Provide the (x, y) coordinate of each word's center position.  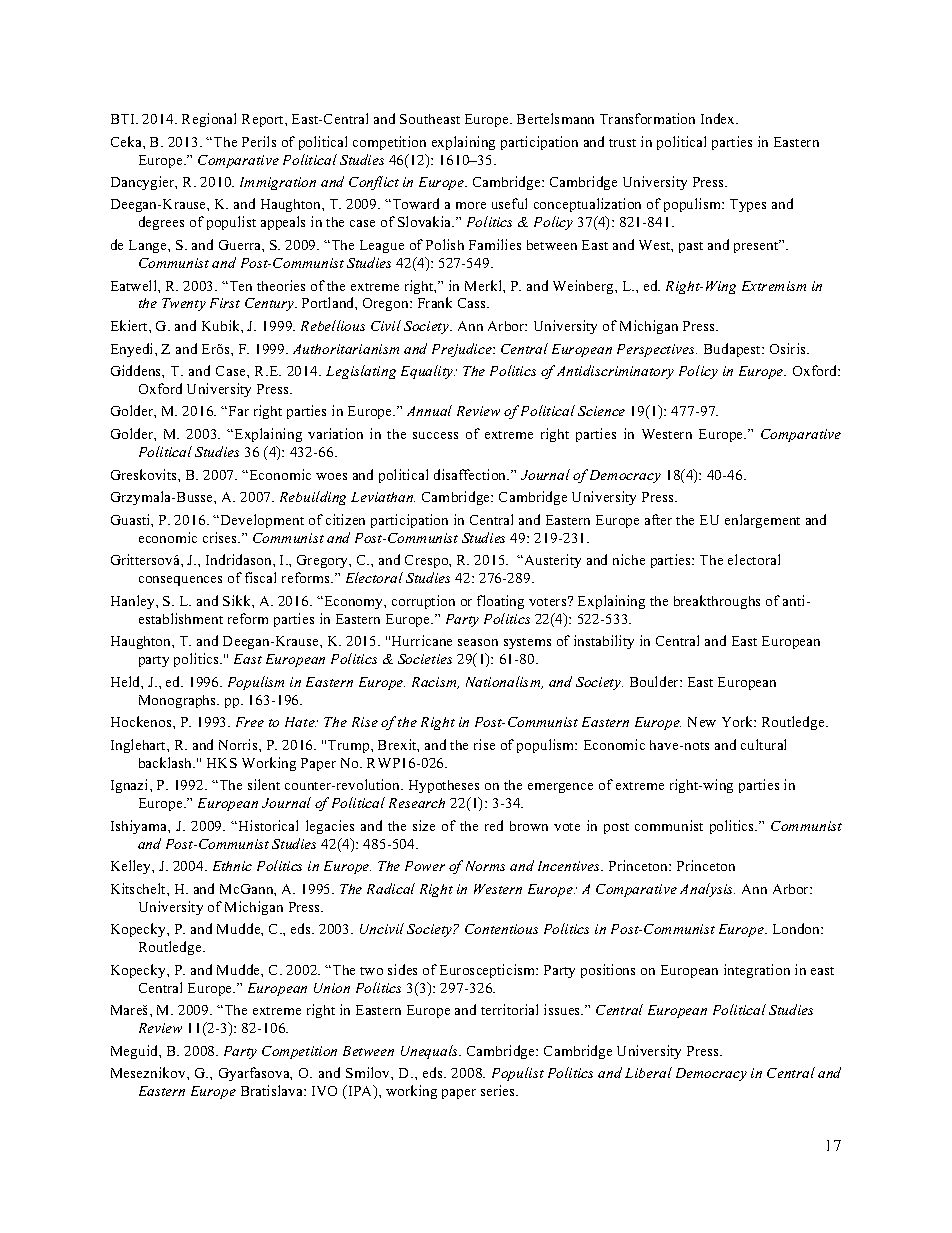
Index (719, 118)
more (471, 205)
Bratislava (273, 1090)
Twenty (184, 304)
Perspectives (657, 350)
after (658, 519)
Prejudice (463, 350)
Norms (485, 866)
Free (250, 722)
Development (262, 521)
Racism (435, 683)
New (702, 722)
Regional (209, 120)
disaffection (471, 474)
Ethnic (232, 866)
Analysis (707, 890)
